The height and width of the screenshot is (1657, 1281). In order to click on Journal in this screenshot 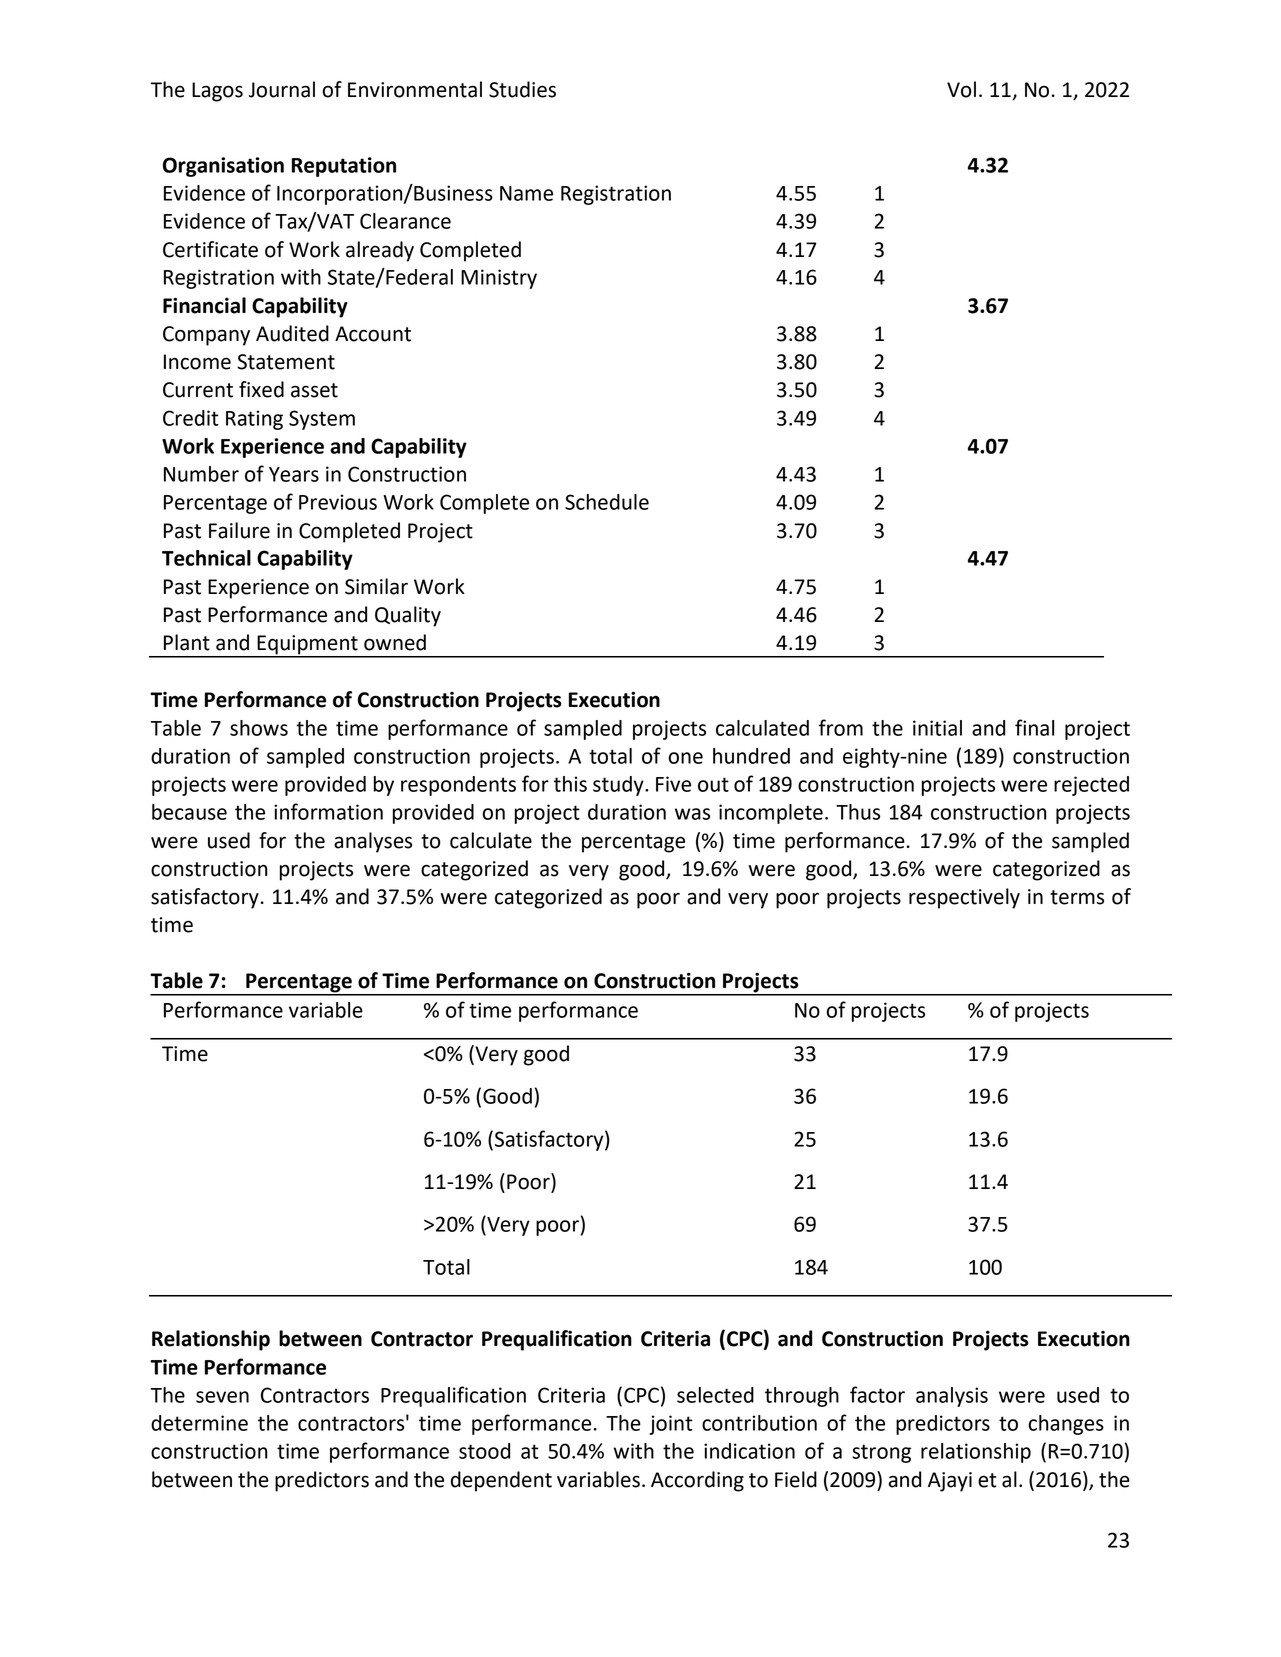, I will do `click(282, 89)`.
